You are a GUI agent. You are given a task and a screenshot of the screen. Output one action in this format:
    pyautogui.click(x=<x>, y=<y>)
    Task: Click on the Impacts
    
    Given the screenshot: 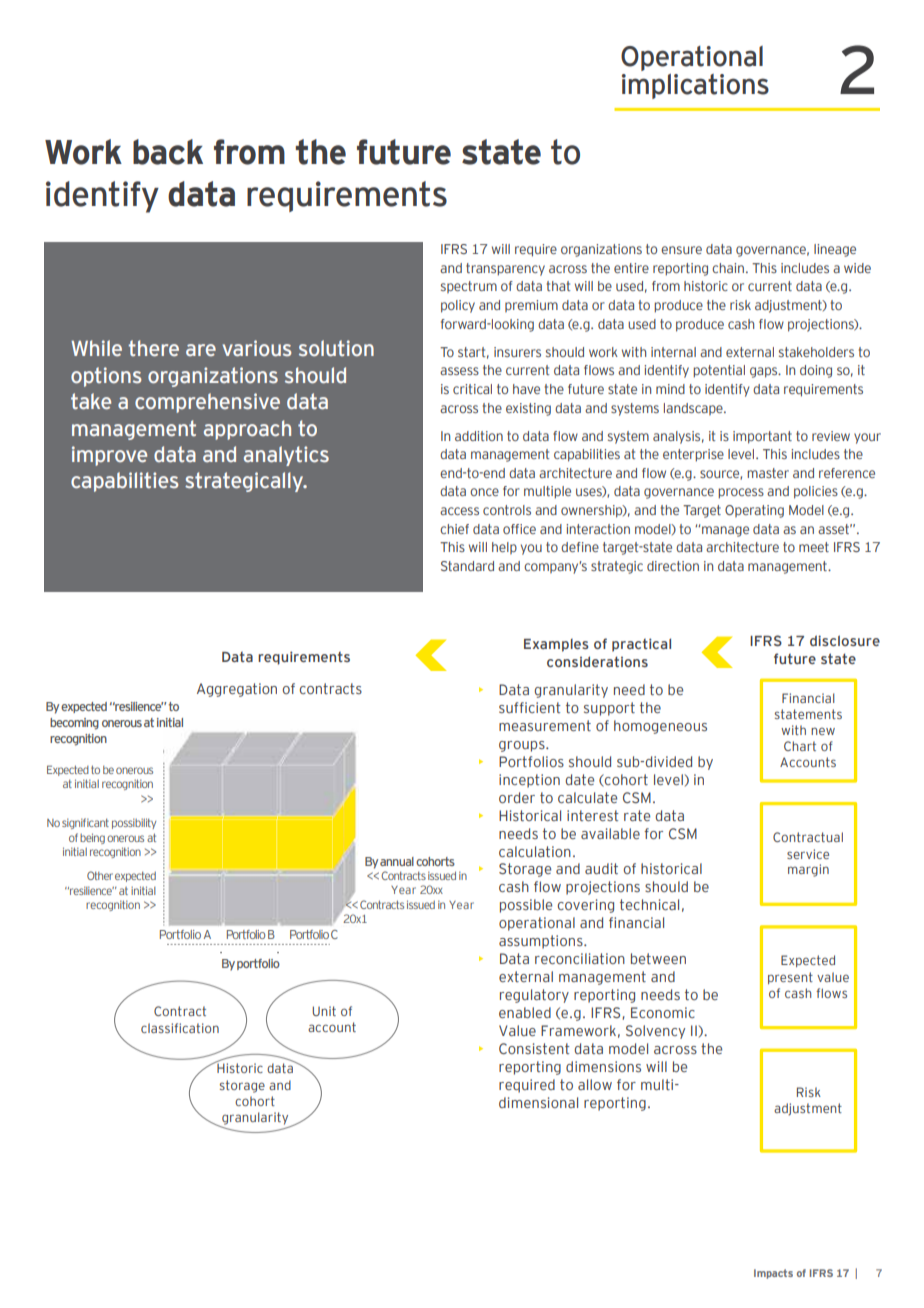 What is the action you would take?
    pyautogui.click(x=773, y=1274)
